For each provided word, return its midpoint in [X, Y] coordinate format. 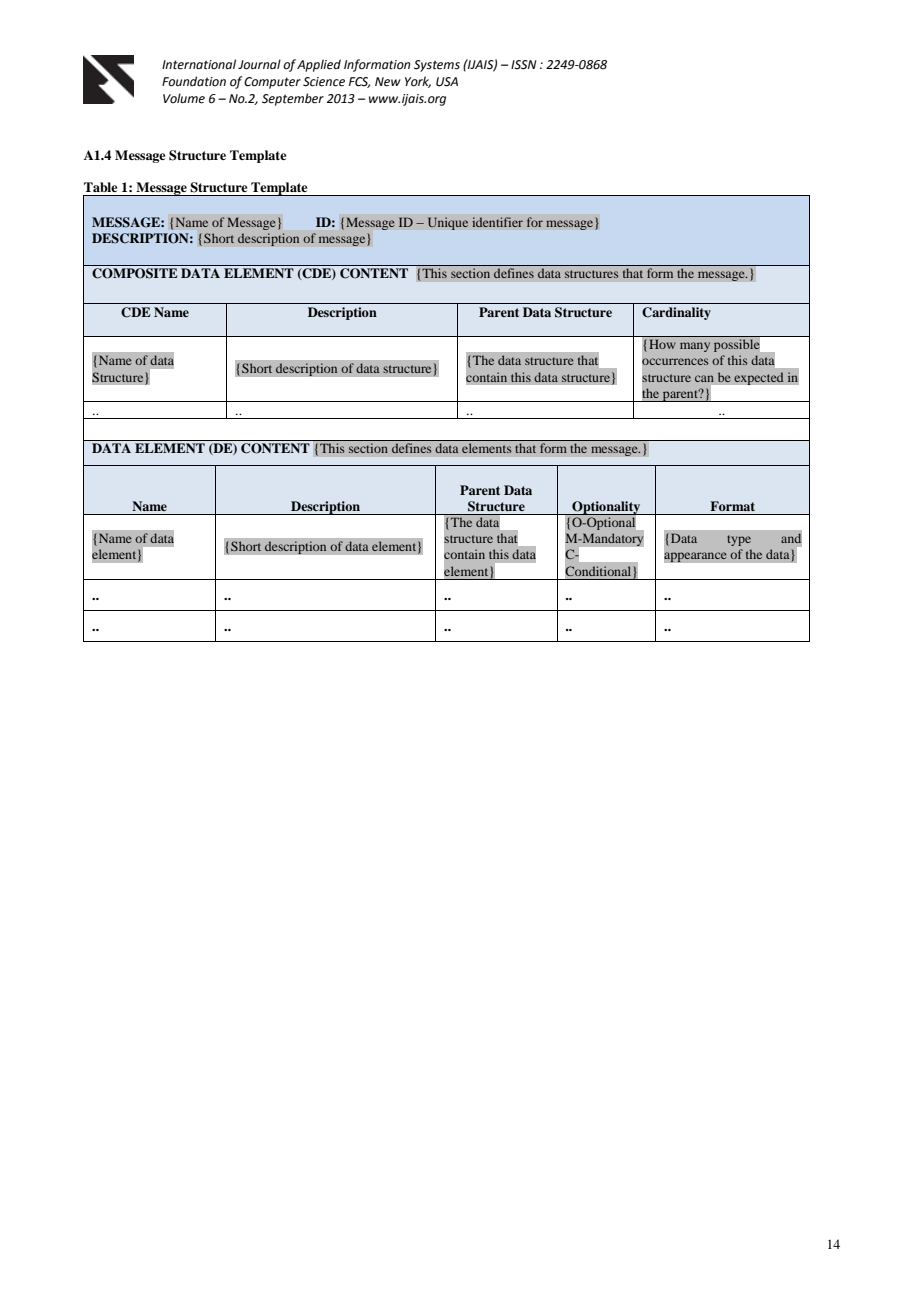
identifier [497, 222]
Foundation [194, 81]
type [739, 540]
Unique [447, 223]
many [695, 347]
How [662, 344]
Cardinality [676, 313]
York [418, 82]
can [704, 378]
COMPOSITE [134, 273]
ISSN [524, 65]
